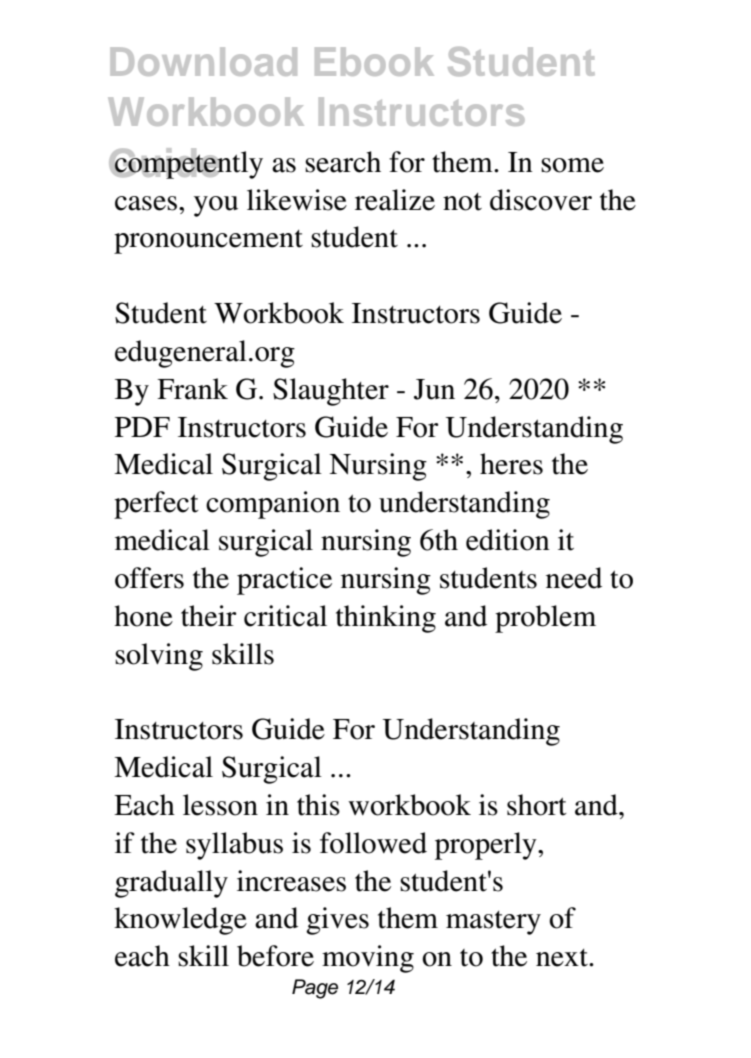 This image has width=751, height=1058. Describe the element at coordinates (204, 61) in the image. I see `Download` at that location.
